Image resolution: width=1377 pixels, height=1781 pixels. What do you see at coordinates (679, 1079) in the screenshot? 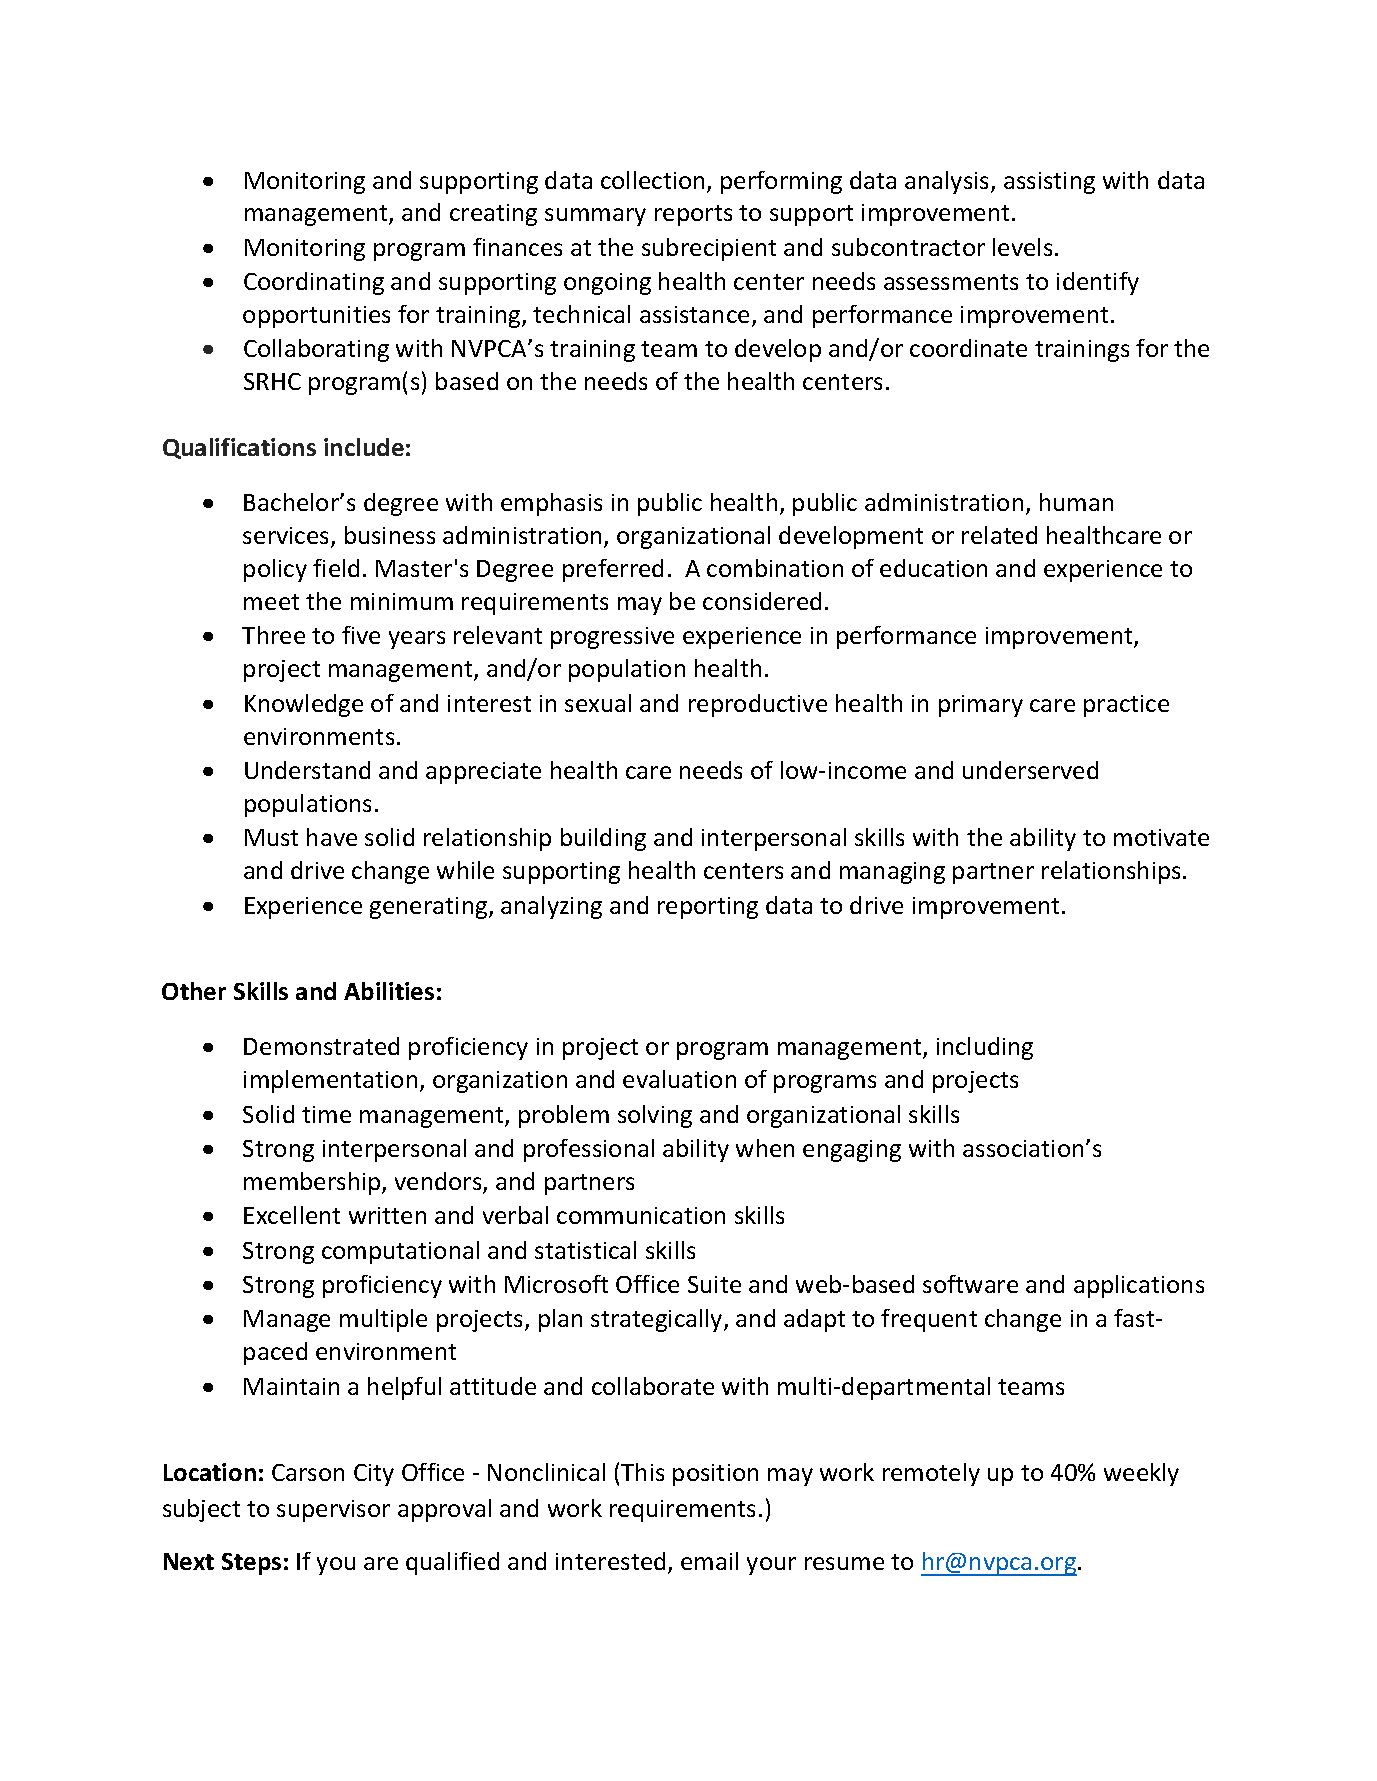
I see `evaluation` at bounding box center [679, 1079].
